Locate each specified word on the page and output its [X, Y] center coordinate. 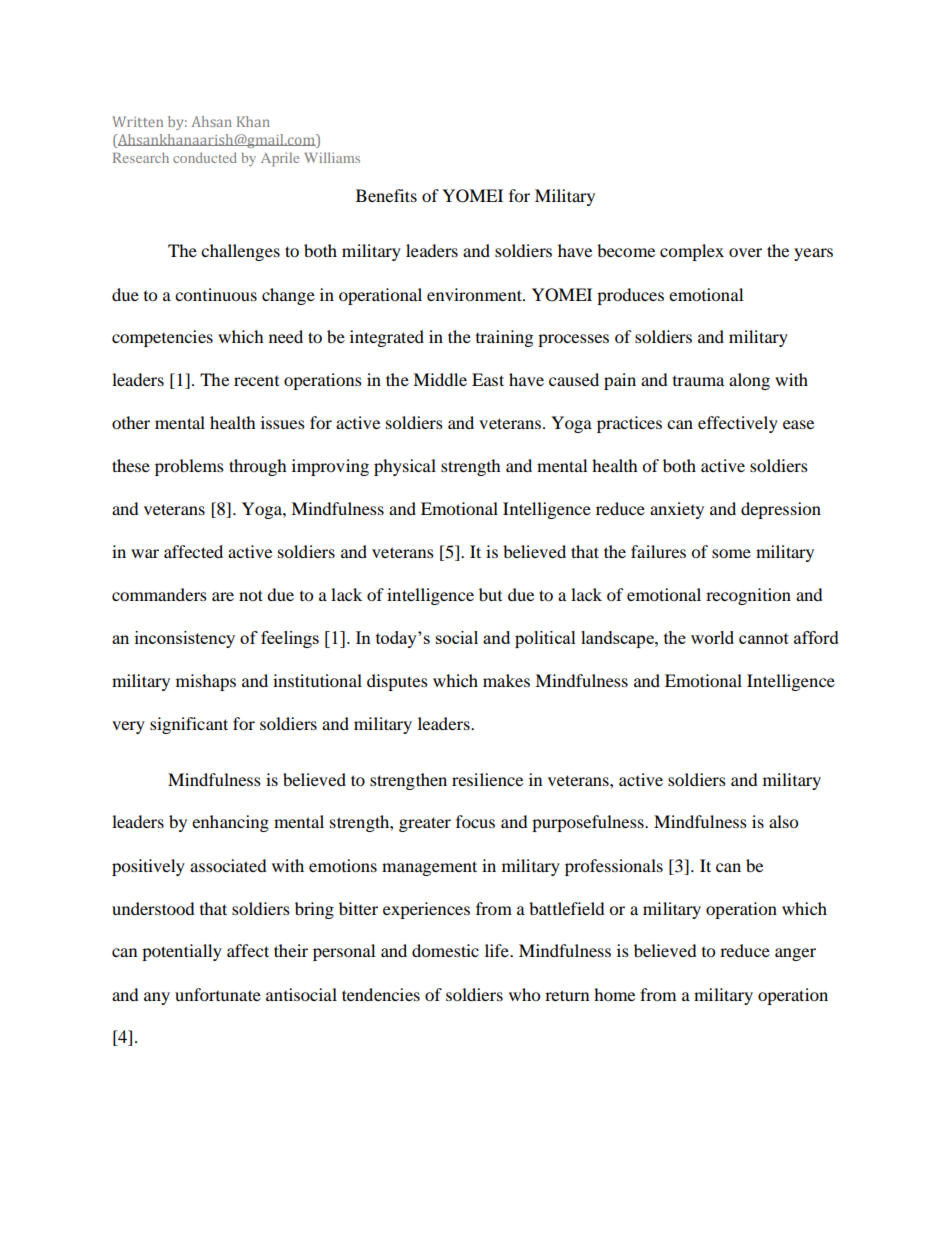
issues [283, 422]
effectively [738, 424]
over [745, 252]
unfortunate [218, 994]
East [488, 379]
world [712, 637]
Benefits [386, 195]
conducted [205, 157]
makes [506, 680]
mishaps [206, 682]
